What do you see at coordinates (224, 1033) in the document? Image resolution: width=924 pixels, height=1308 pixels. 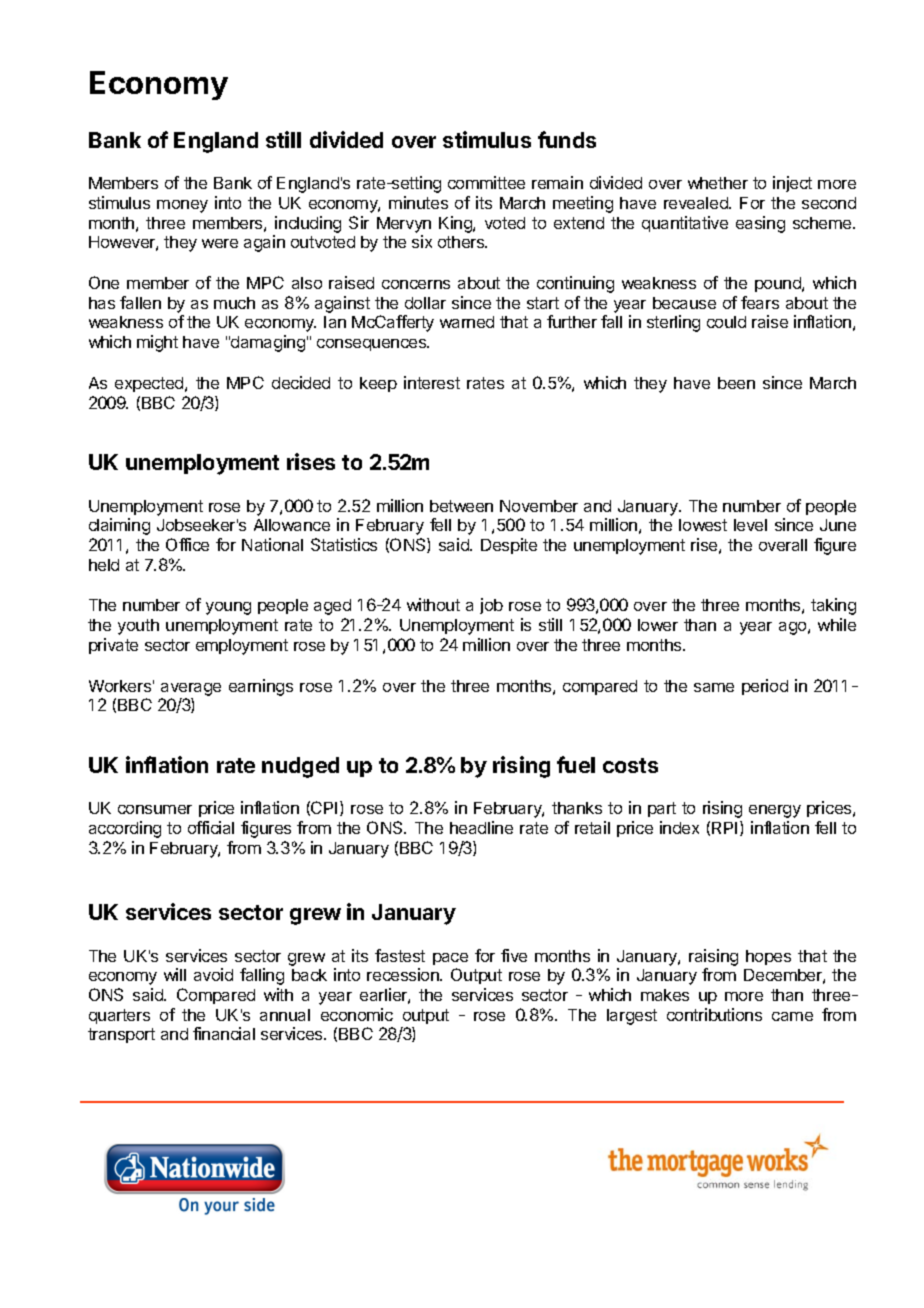 I see `financial` at bounding box center [224, 1033].
